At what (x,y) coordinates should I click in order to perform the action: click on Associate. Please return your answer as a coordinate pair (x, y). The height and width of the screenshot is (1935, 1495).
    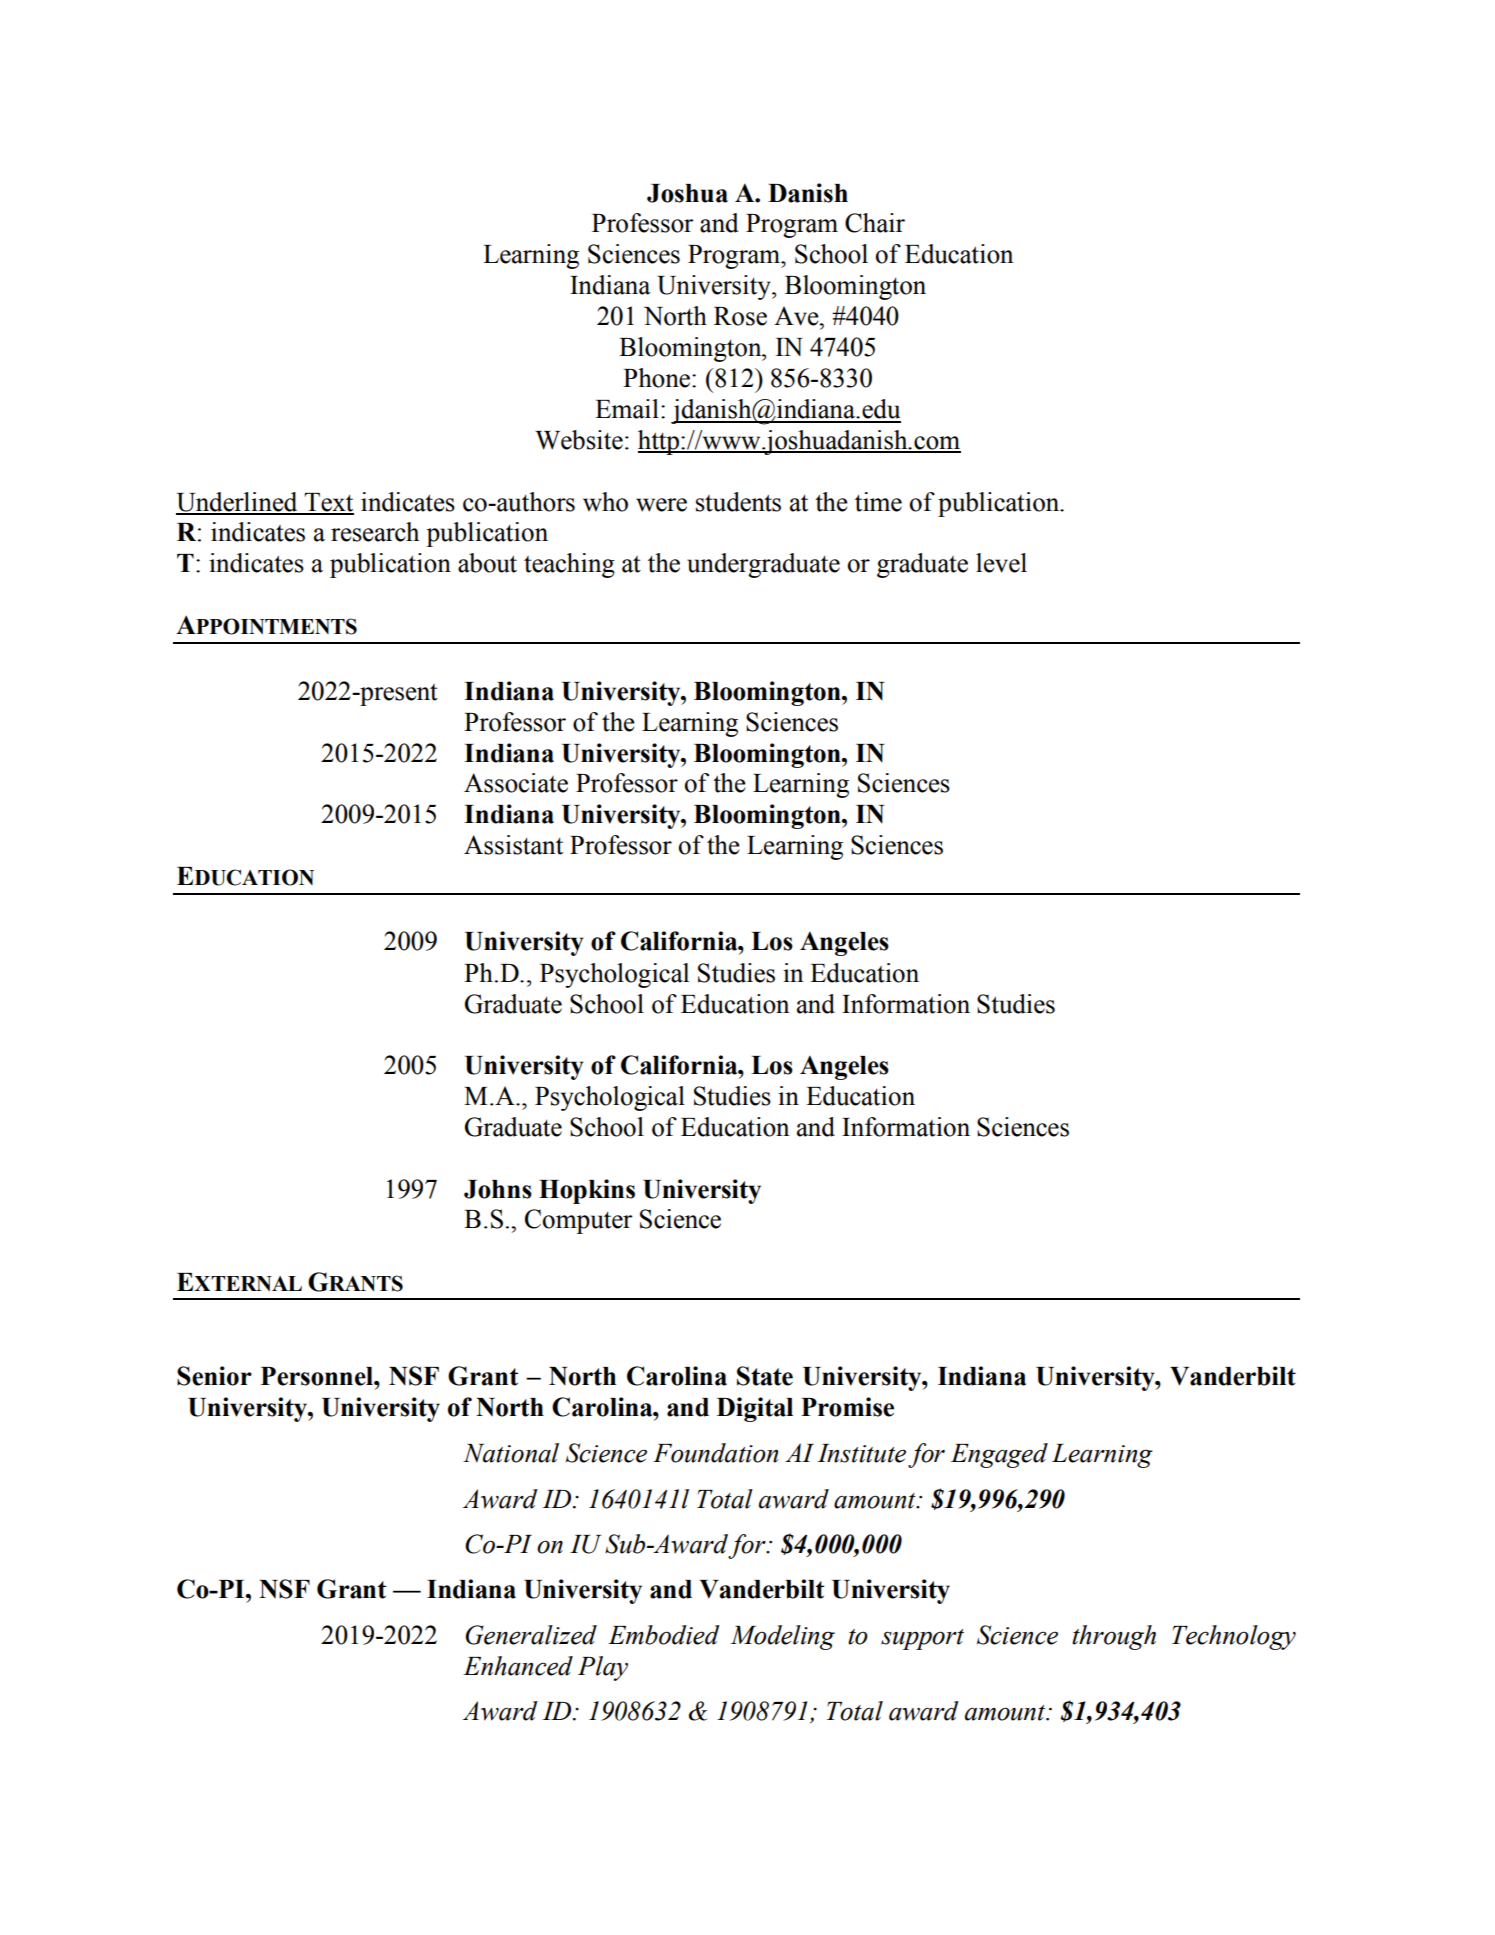
    Looking at the image, I should click on (516, 783).
